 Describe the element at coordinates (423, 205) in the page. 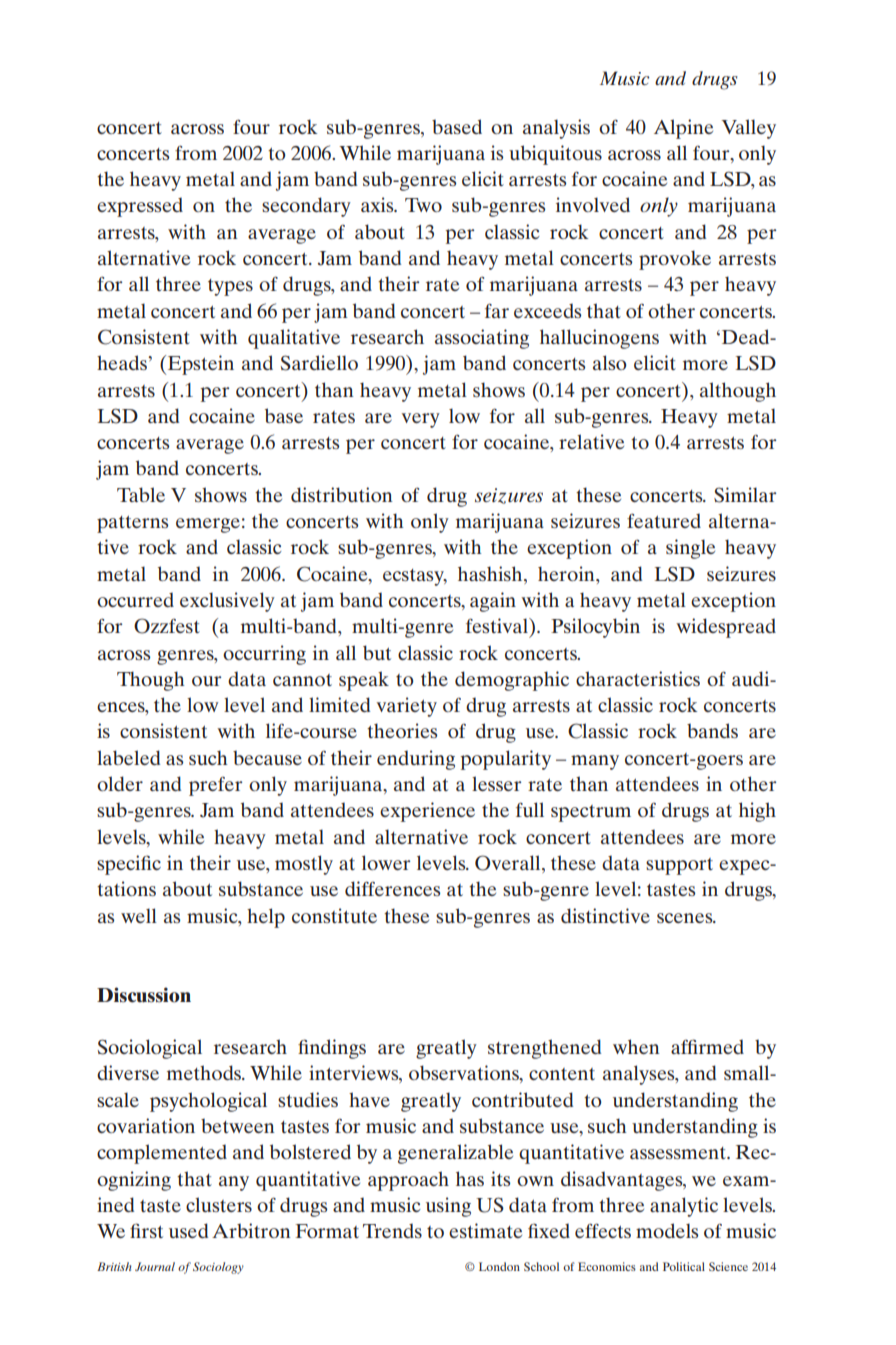

I see `Two` at that location.
